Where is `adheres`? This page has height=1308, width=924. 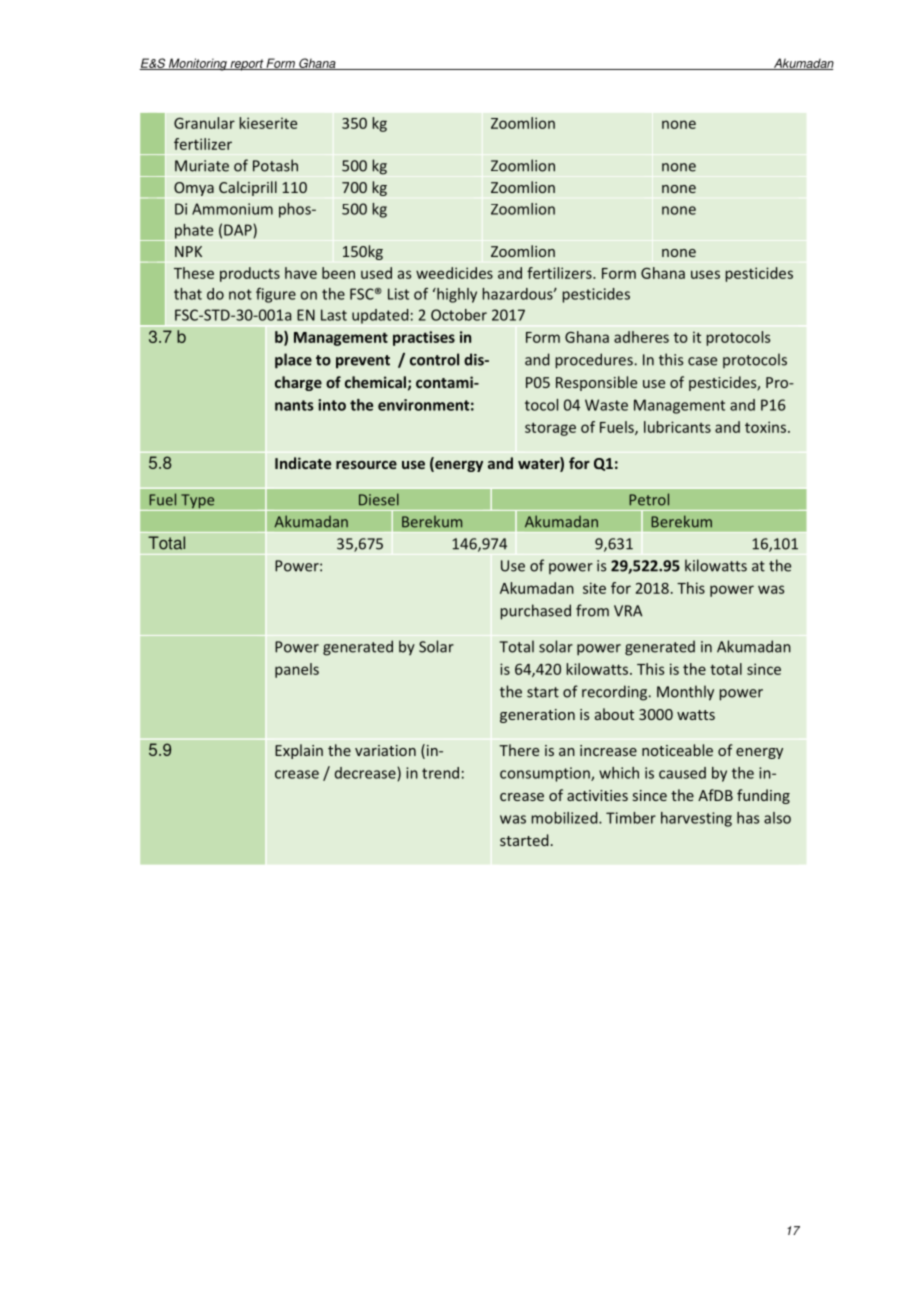 adheres is located at coordinates (641, 337).
